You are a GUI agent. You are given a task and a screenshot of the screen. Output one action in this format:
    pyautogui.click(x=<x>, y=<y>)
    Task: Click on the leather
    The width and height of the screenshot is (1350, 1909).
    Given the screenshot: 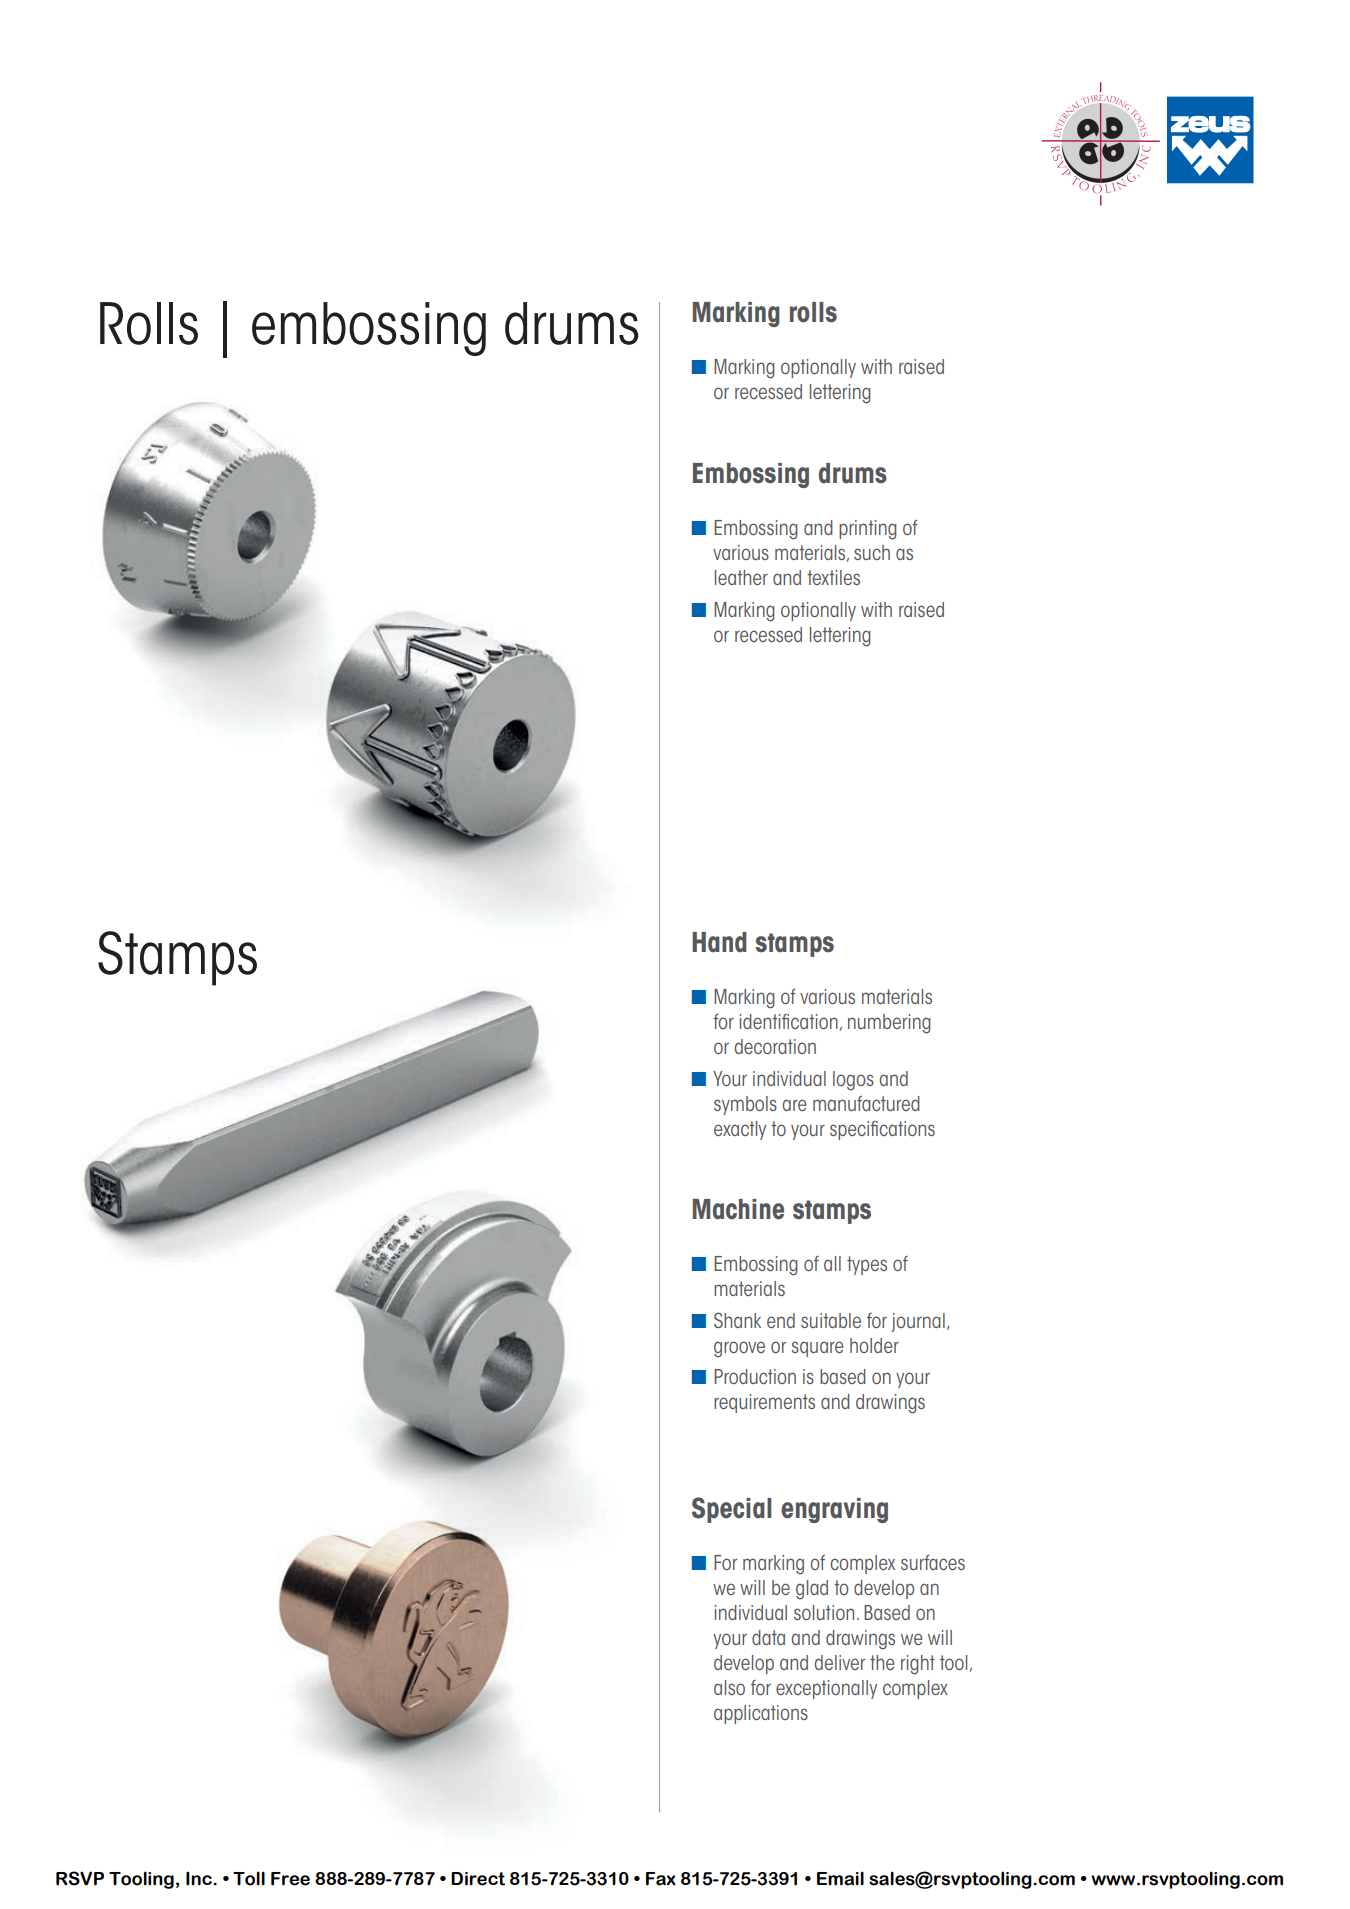 What is the action you would take?
    pyautogui.click(x=741, y=577)
